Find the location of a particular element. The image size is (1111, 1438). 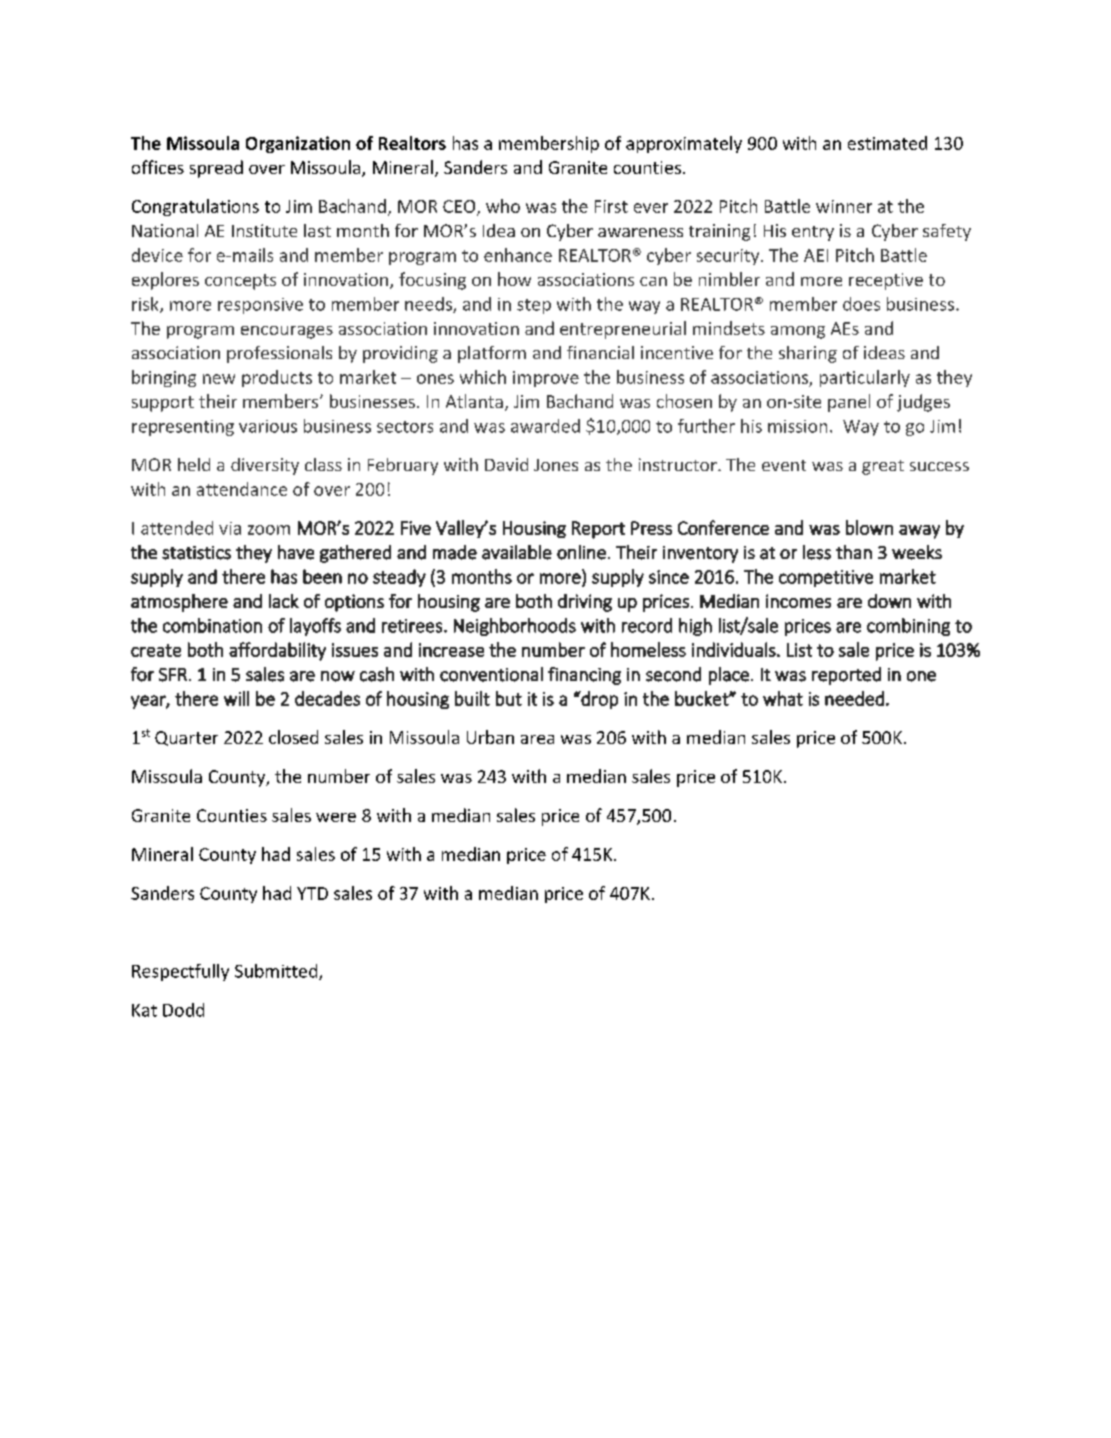

new is located at coordinates (219, 379).
